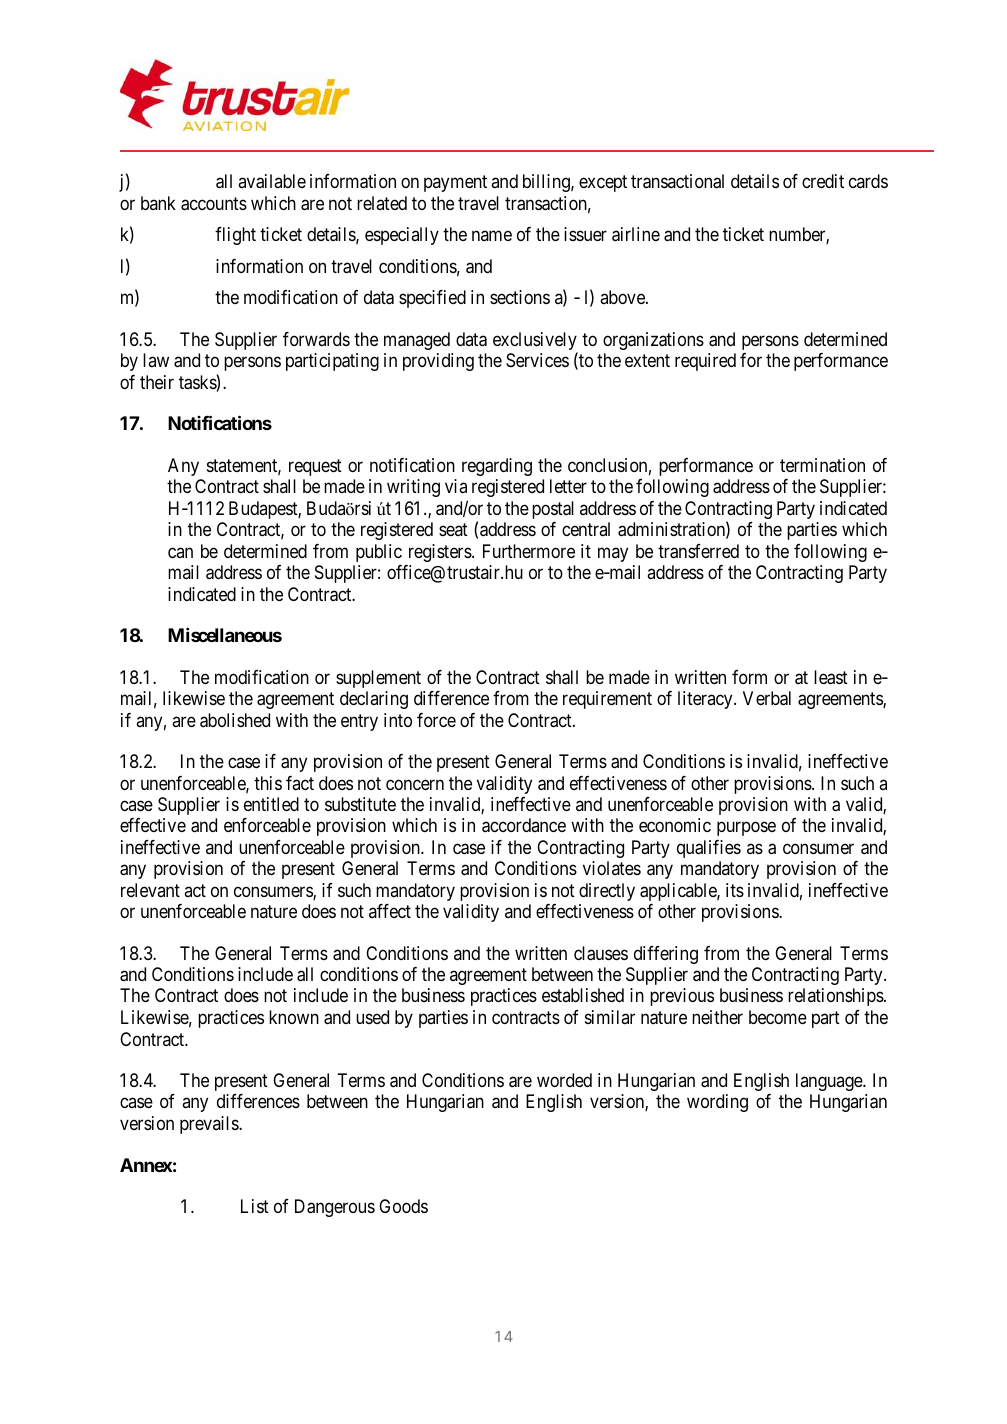 Image resolution: width=1007 pixels, height=1424 pixels. What do you see at coordinates (601, 953) in the screenshot?
I see `clauses` at bounding box center [601, 953].
